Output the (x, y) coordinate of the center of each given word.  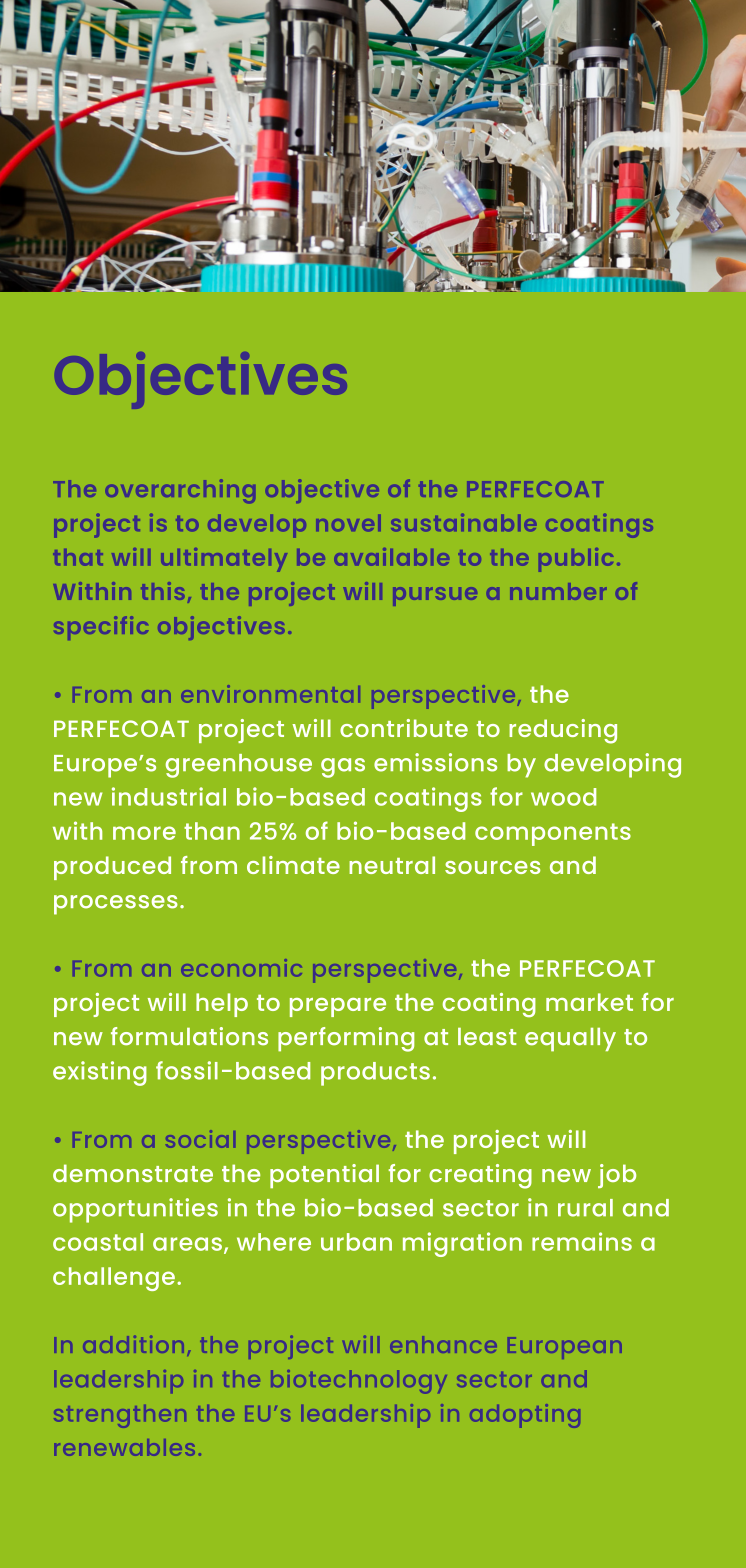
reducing (563, 731)
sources (492, 867)
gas (343, 768)
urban (356, 1242)
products (375, 1074)
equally (570, 1040)
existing (100, 1073)
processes (116, 905)
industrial (169, 796)
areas (187, 1244)
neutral (392, 865)
